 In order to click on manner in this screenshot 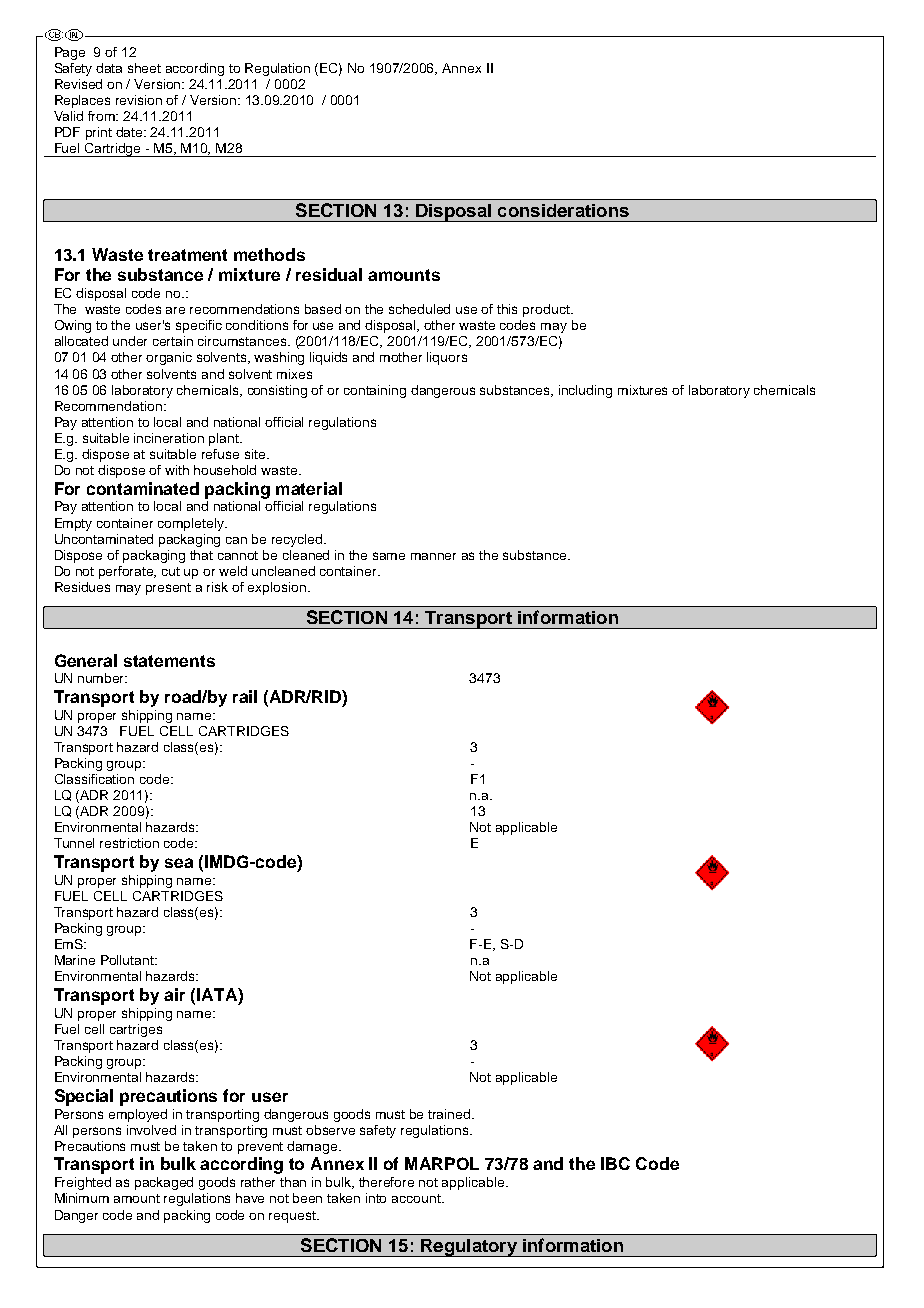, I will do `click(433, 556)`.
